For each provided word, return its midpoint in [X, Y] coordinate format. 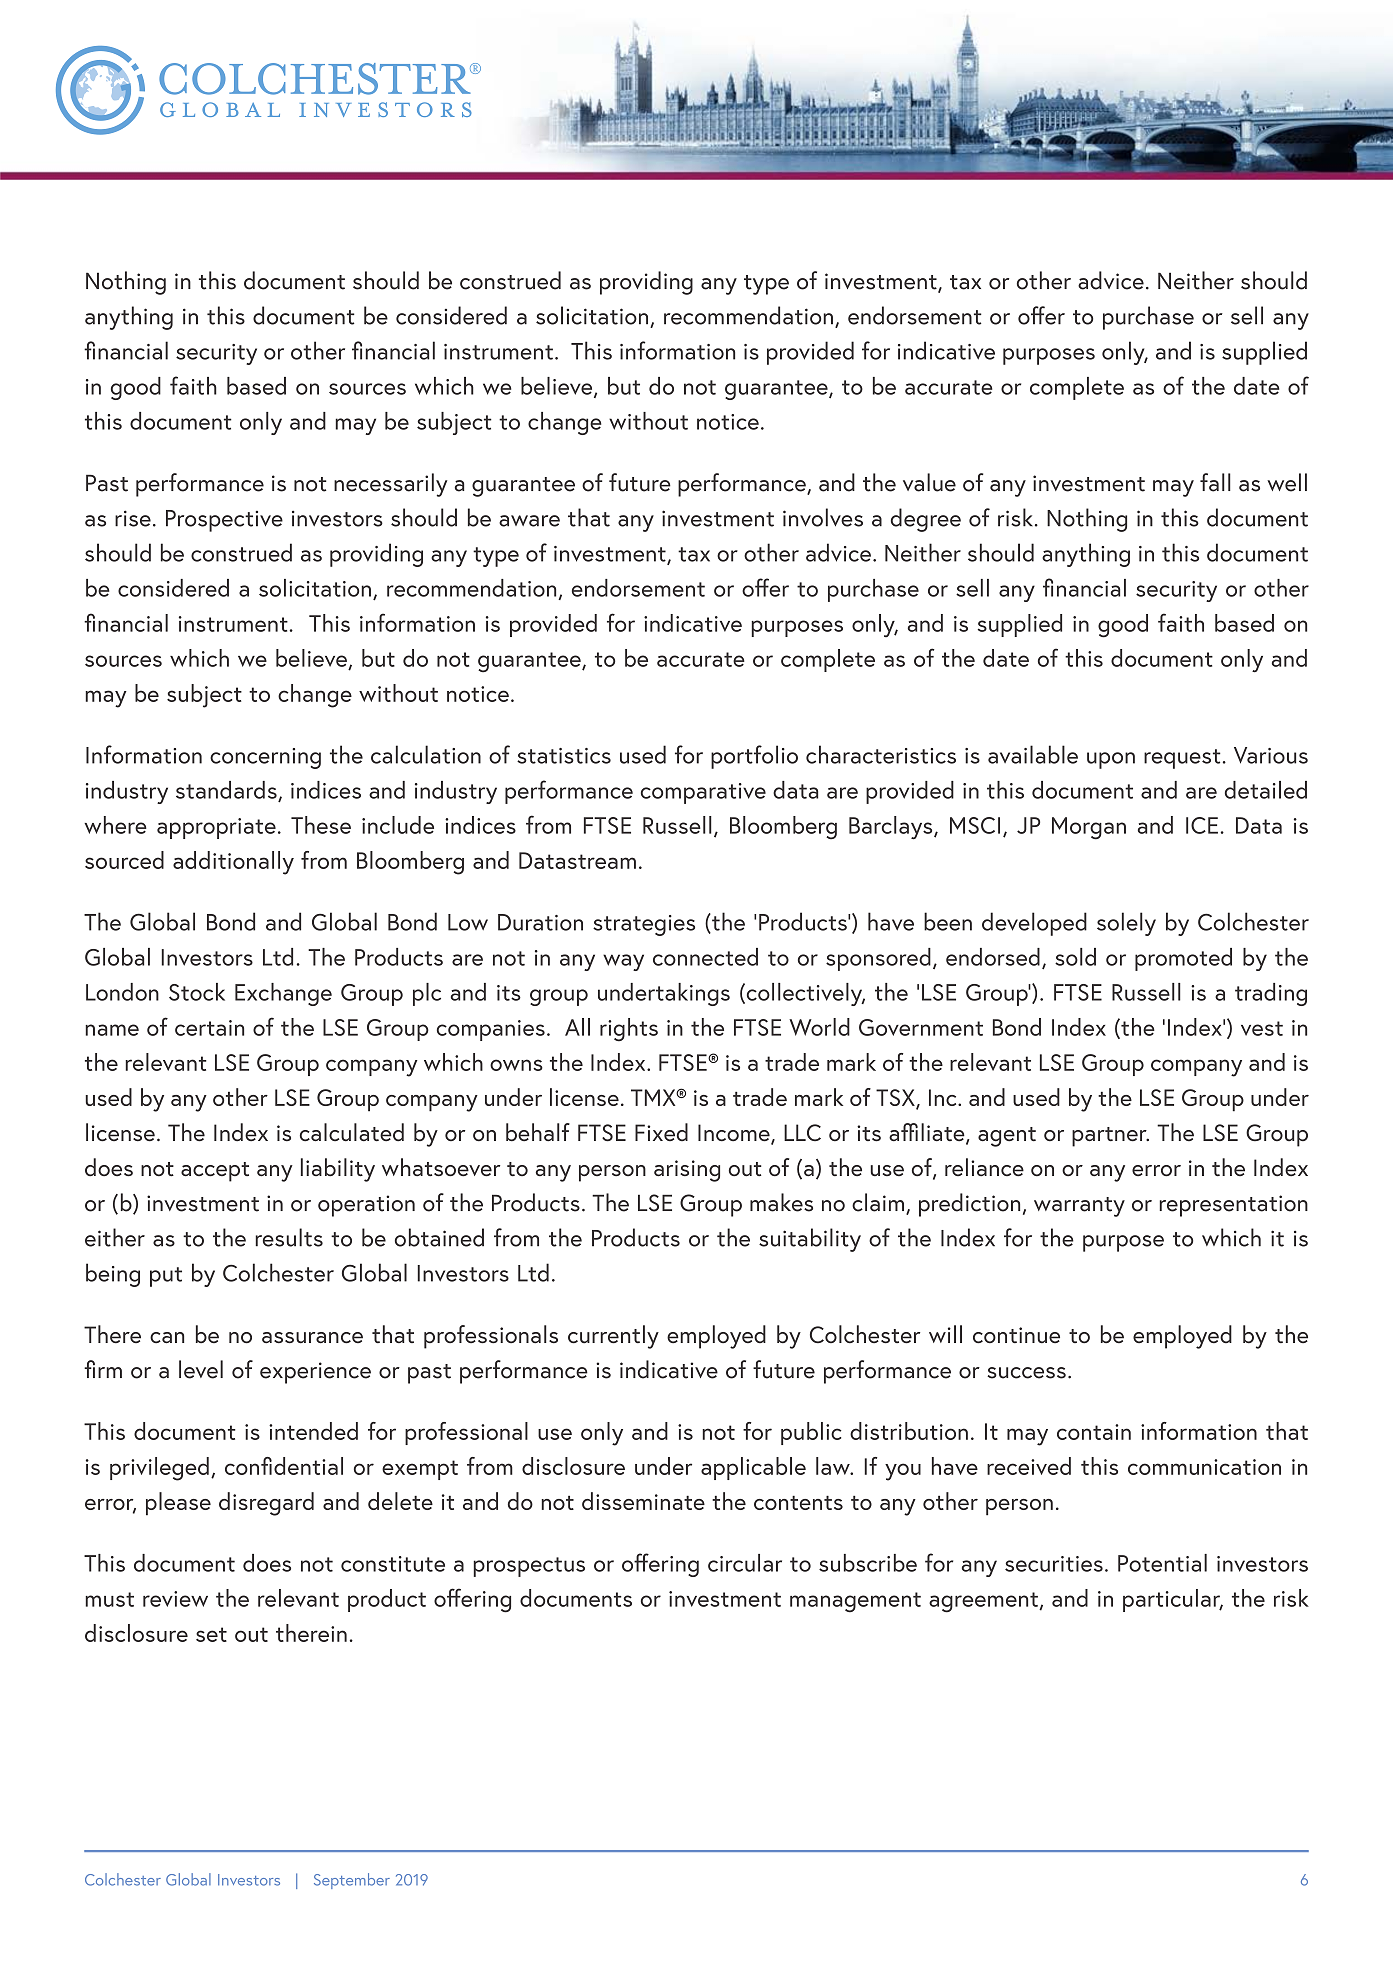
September [352, 1881]
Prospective [224, 521]
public [811, 1433]
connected [705, 957]
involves [823, 517]
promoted [1183, 959]
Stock [197, 992]
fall [1215, 482]
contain [1094, 1432]
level [201, 1369]
